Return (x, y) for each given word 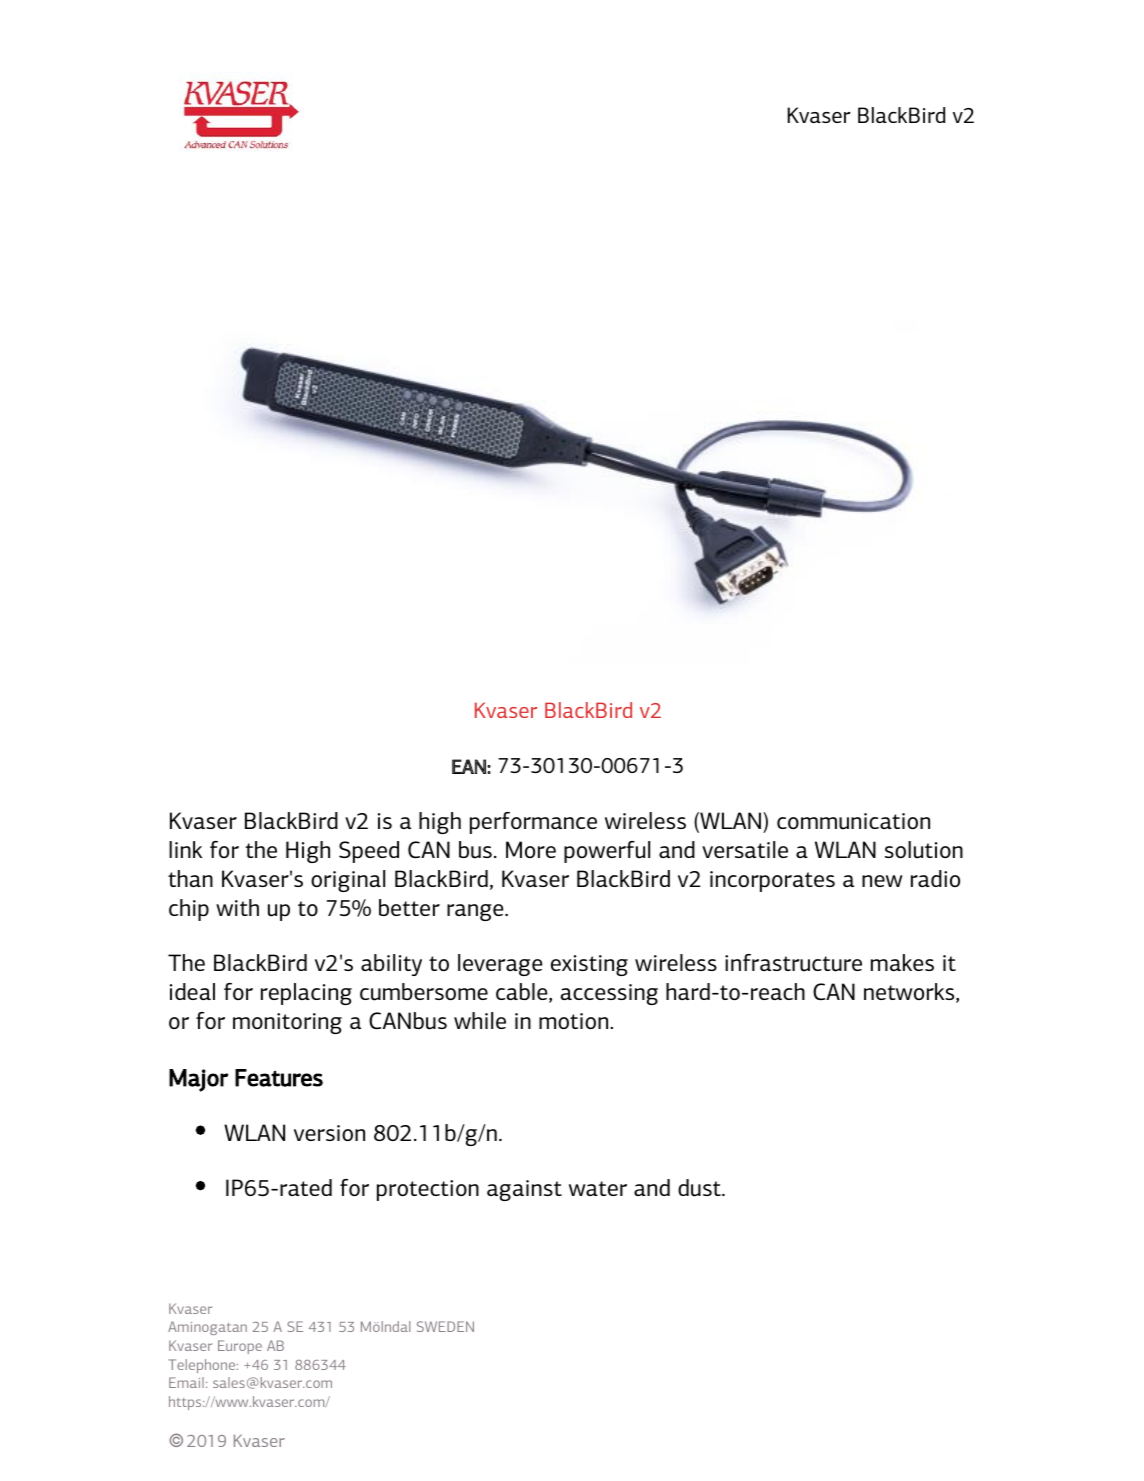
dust (700, 1188)
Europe (240, 1347)
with (237, 907)
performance (533, 823)
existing (589, 965)
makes (902, 962)
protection (428, 1190)
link (185, 849)
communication (853, 821)
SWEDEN (445, 1326)
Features (279, 1078)
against (524, 1190)
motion (575, 1021)
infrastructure (793, 963)
